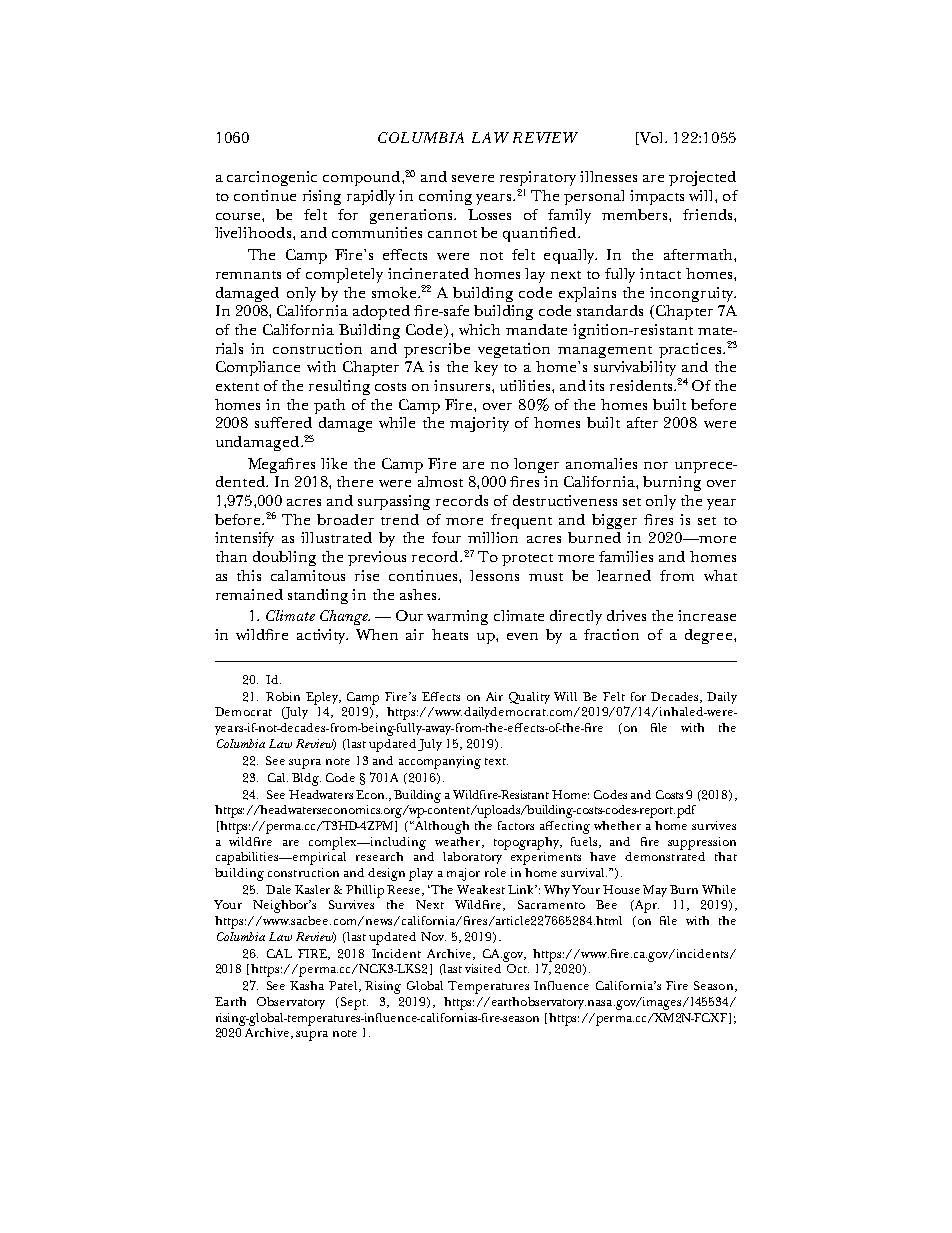 This screenshot has height=1233, width=952. Describe the element at coordinates (463, 385) in the screenshot. I see `insurers` at that location.
